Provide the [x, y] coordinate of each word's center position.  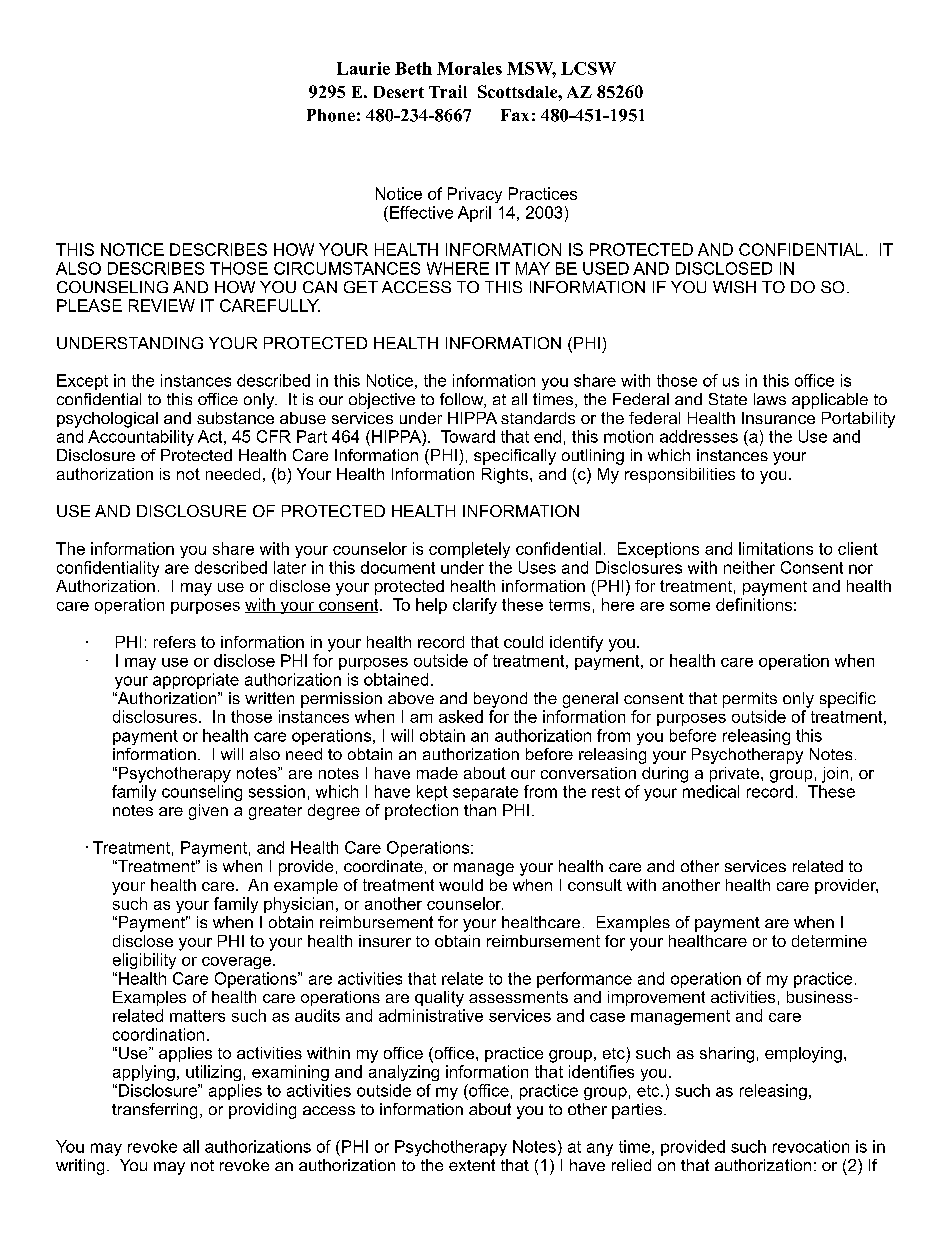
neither [749, 567]
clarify [475, 606]
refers [175, 642]
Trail [448, 91]
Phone [331, 115]
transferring [154, 1111]
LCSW [588, 68]
